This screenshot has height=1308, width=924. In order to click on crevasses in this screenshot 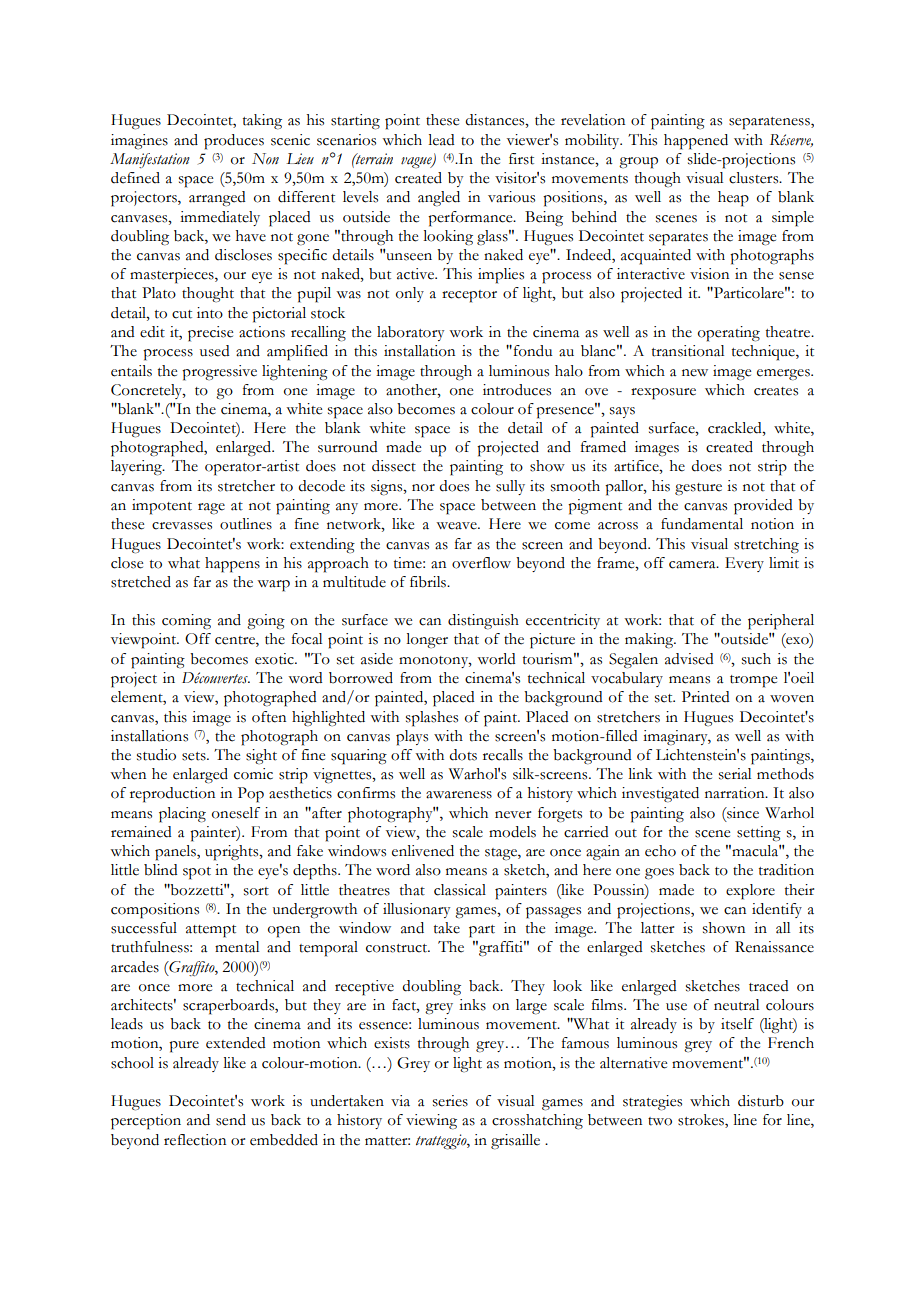, I will do `click(182, 526)`.
